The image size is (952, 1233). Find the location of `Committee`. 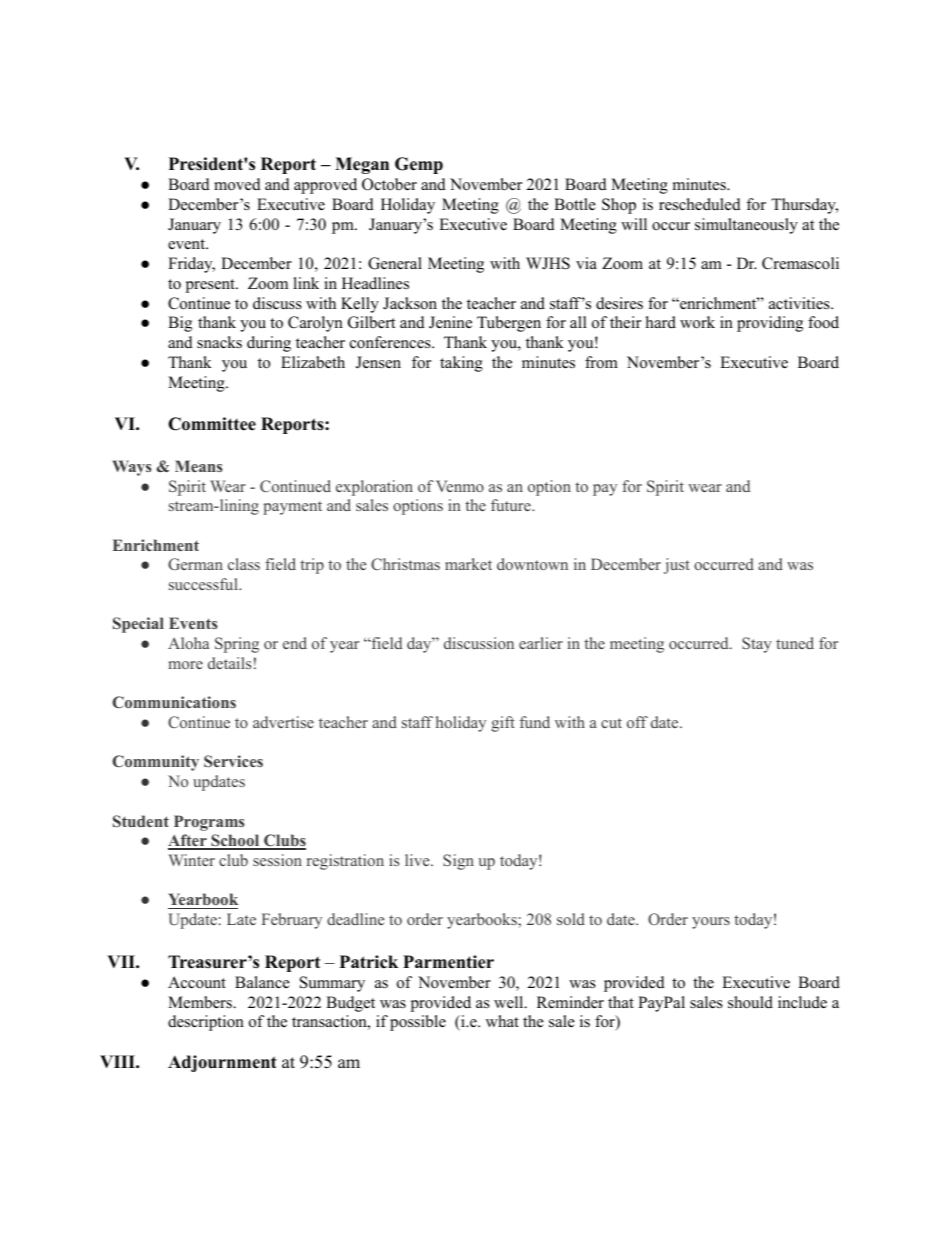

Committee is located at coordinates (212, 424).
